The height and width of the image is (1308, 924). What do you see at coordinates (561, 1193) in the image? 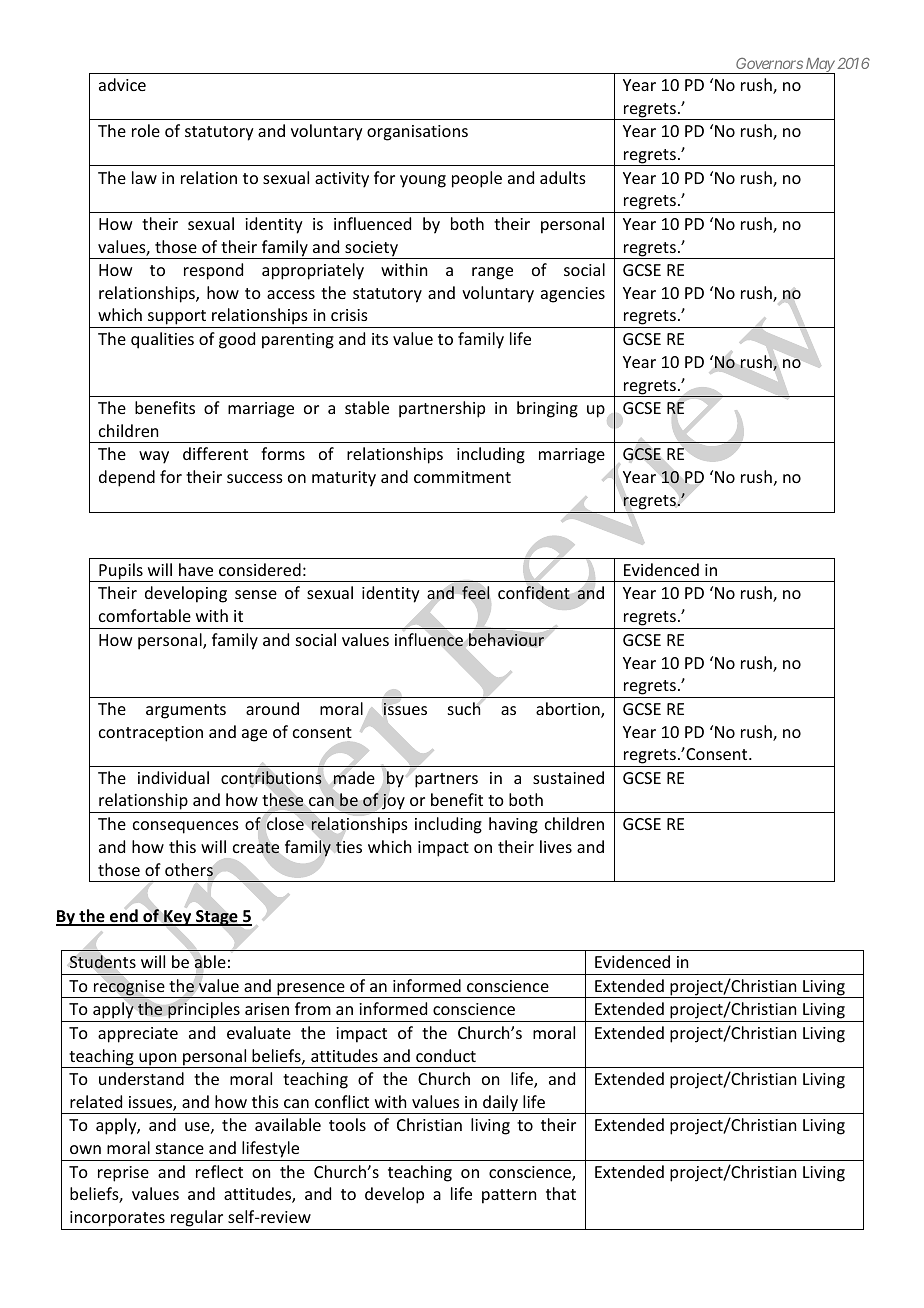
I see `that` at bounding box center [561, 1193].
